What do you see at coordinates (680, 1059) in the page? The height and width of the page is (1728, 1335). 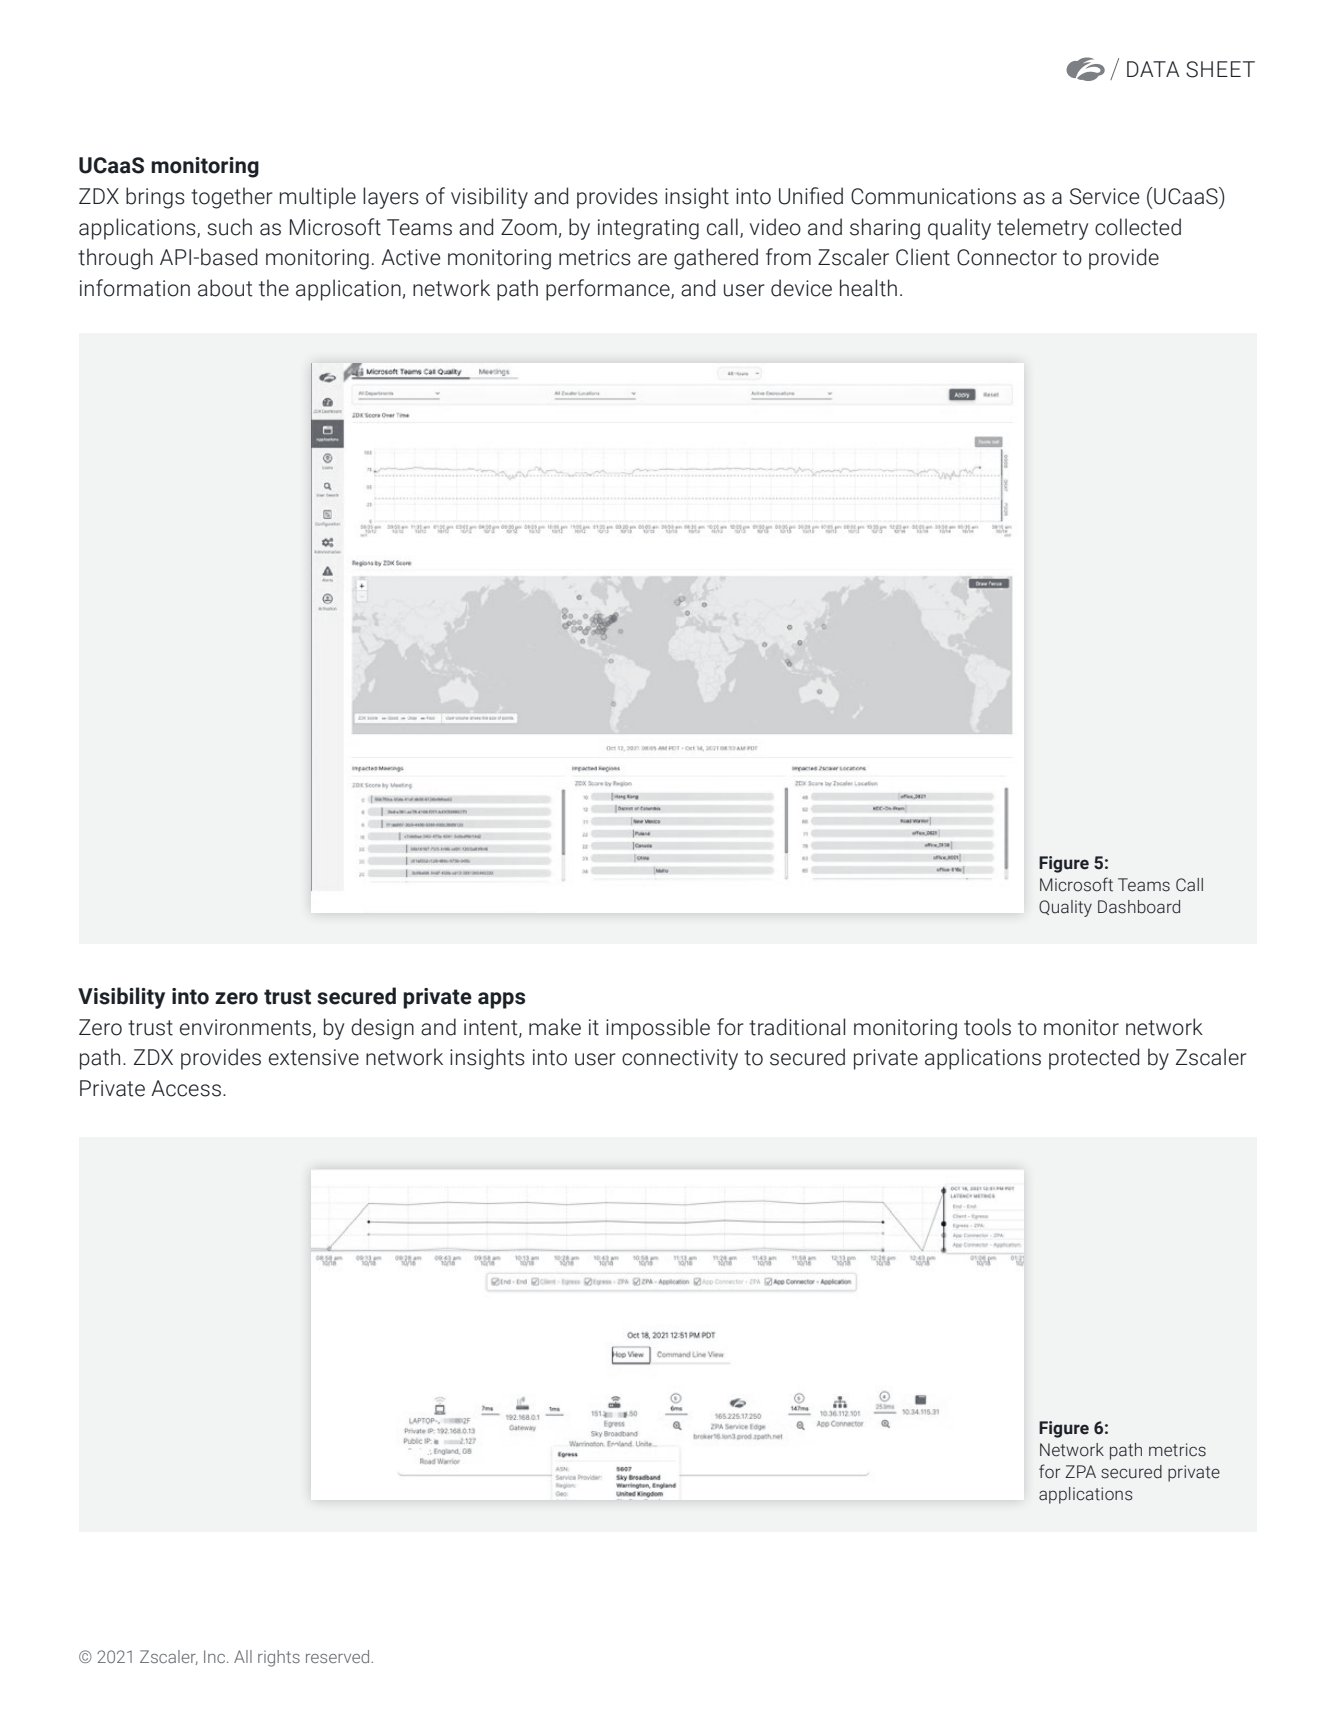 I see `connectivity` at bounding box center [680, 1059].
